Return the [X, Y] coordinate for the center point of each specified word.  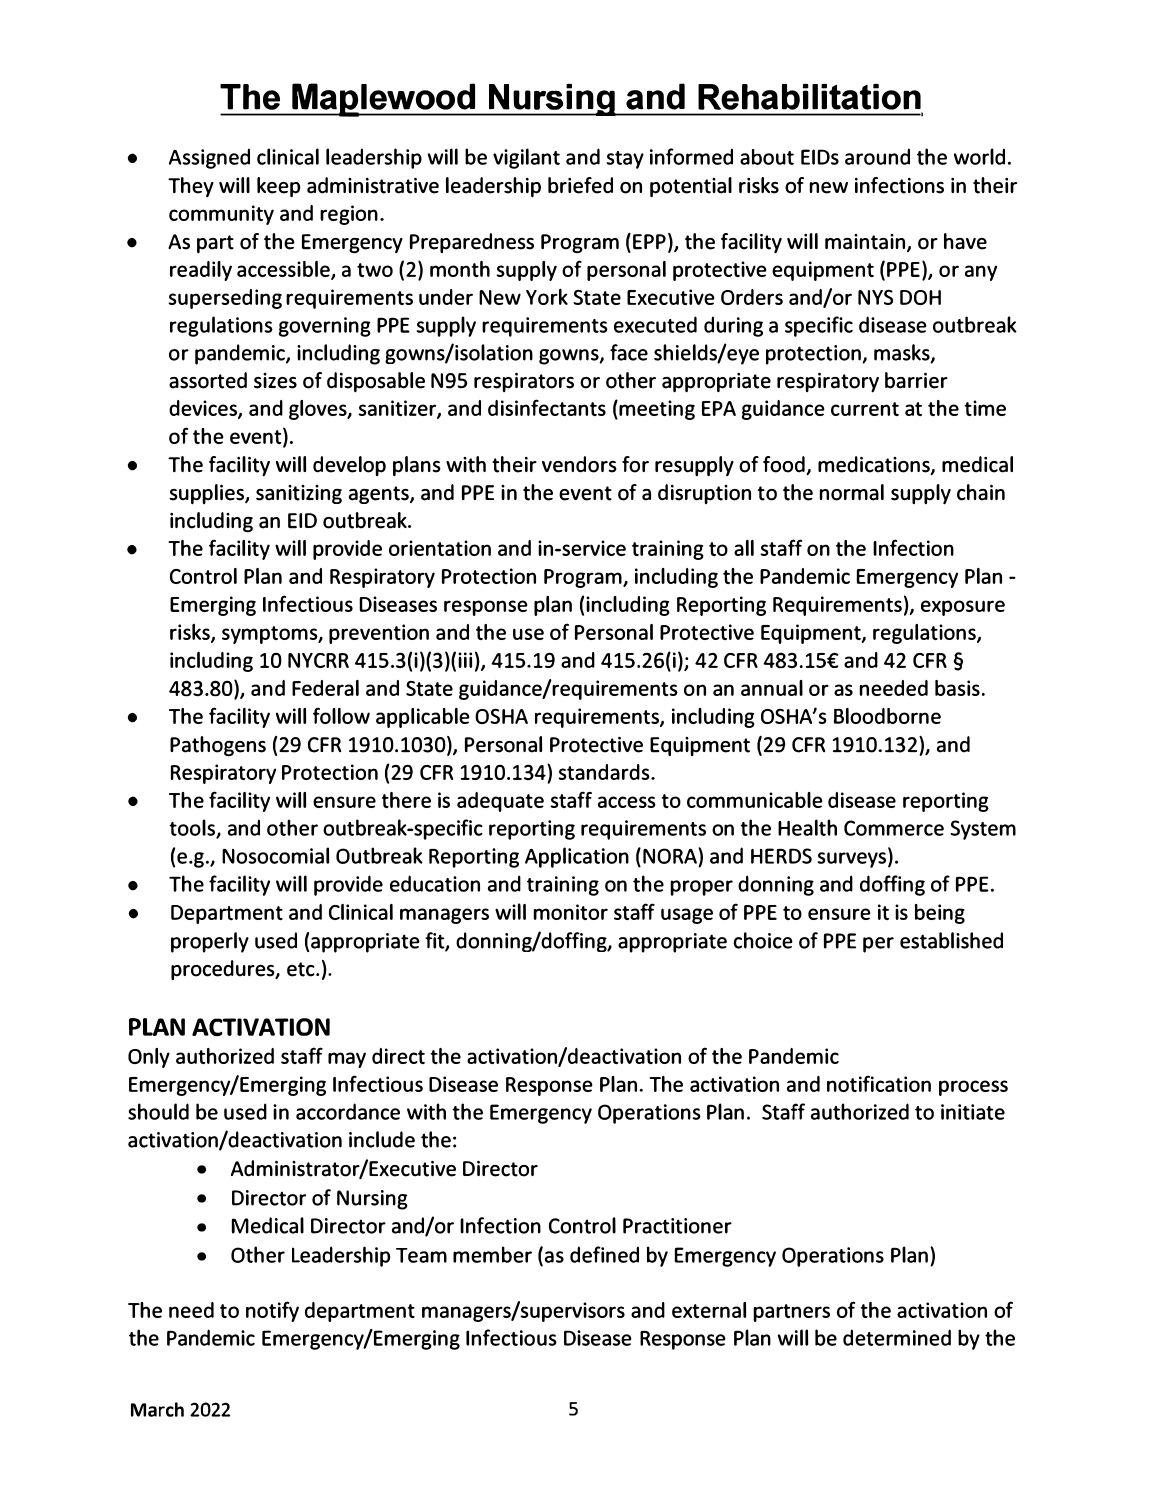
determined [897, 1337]
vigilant [526, 158]
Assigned [209, 158]
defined [604, 1254]
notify [272, 1311]
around [877, 156]
